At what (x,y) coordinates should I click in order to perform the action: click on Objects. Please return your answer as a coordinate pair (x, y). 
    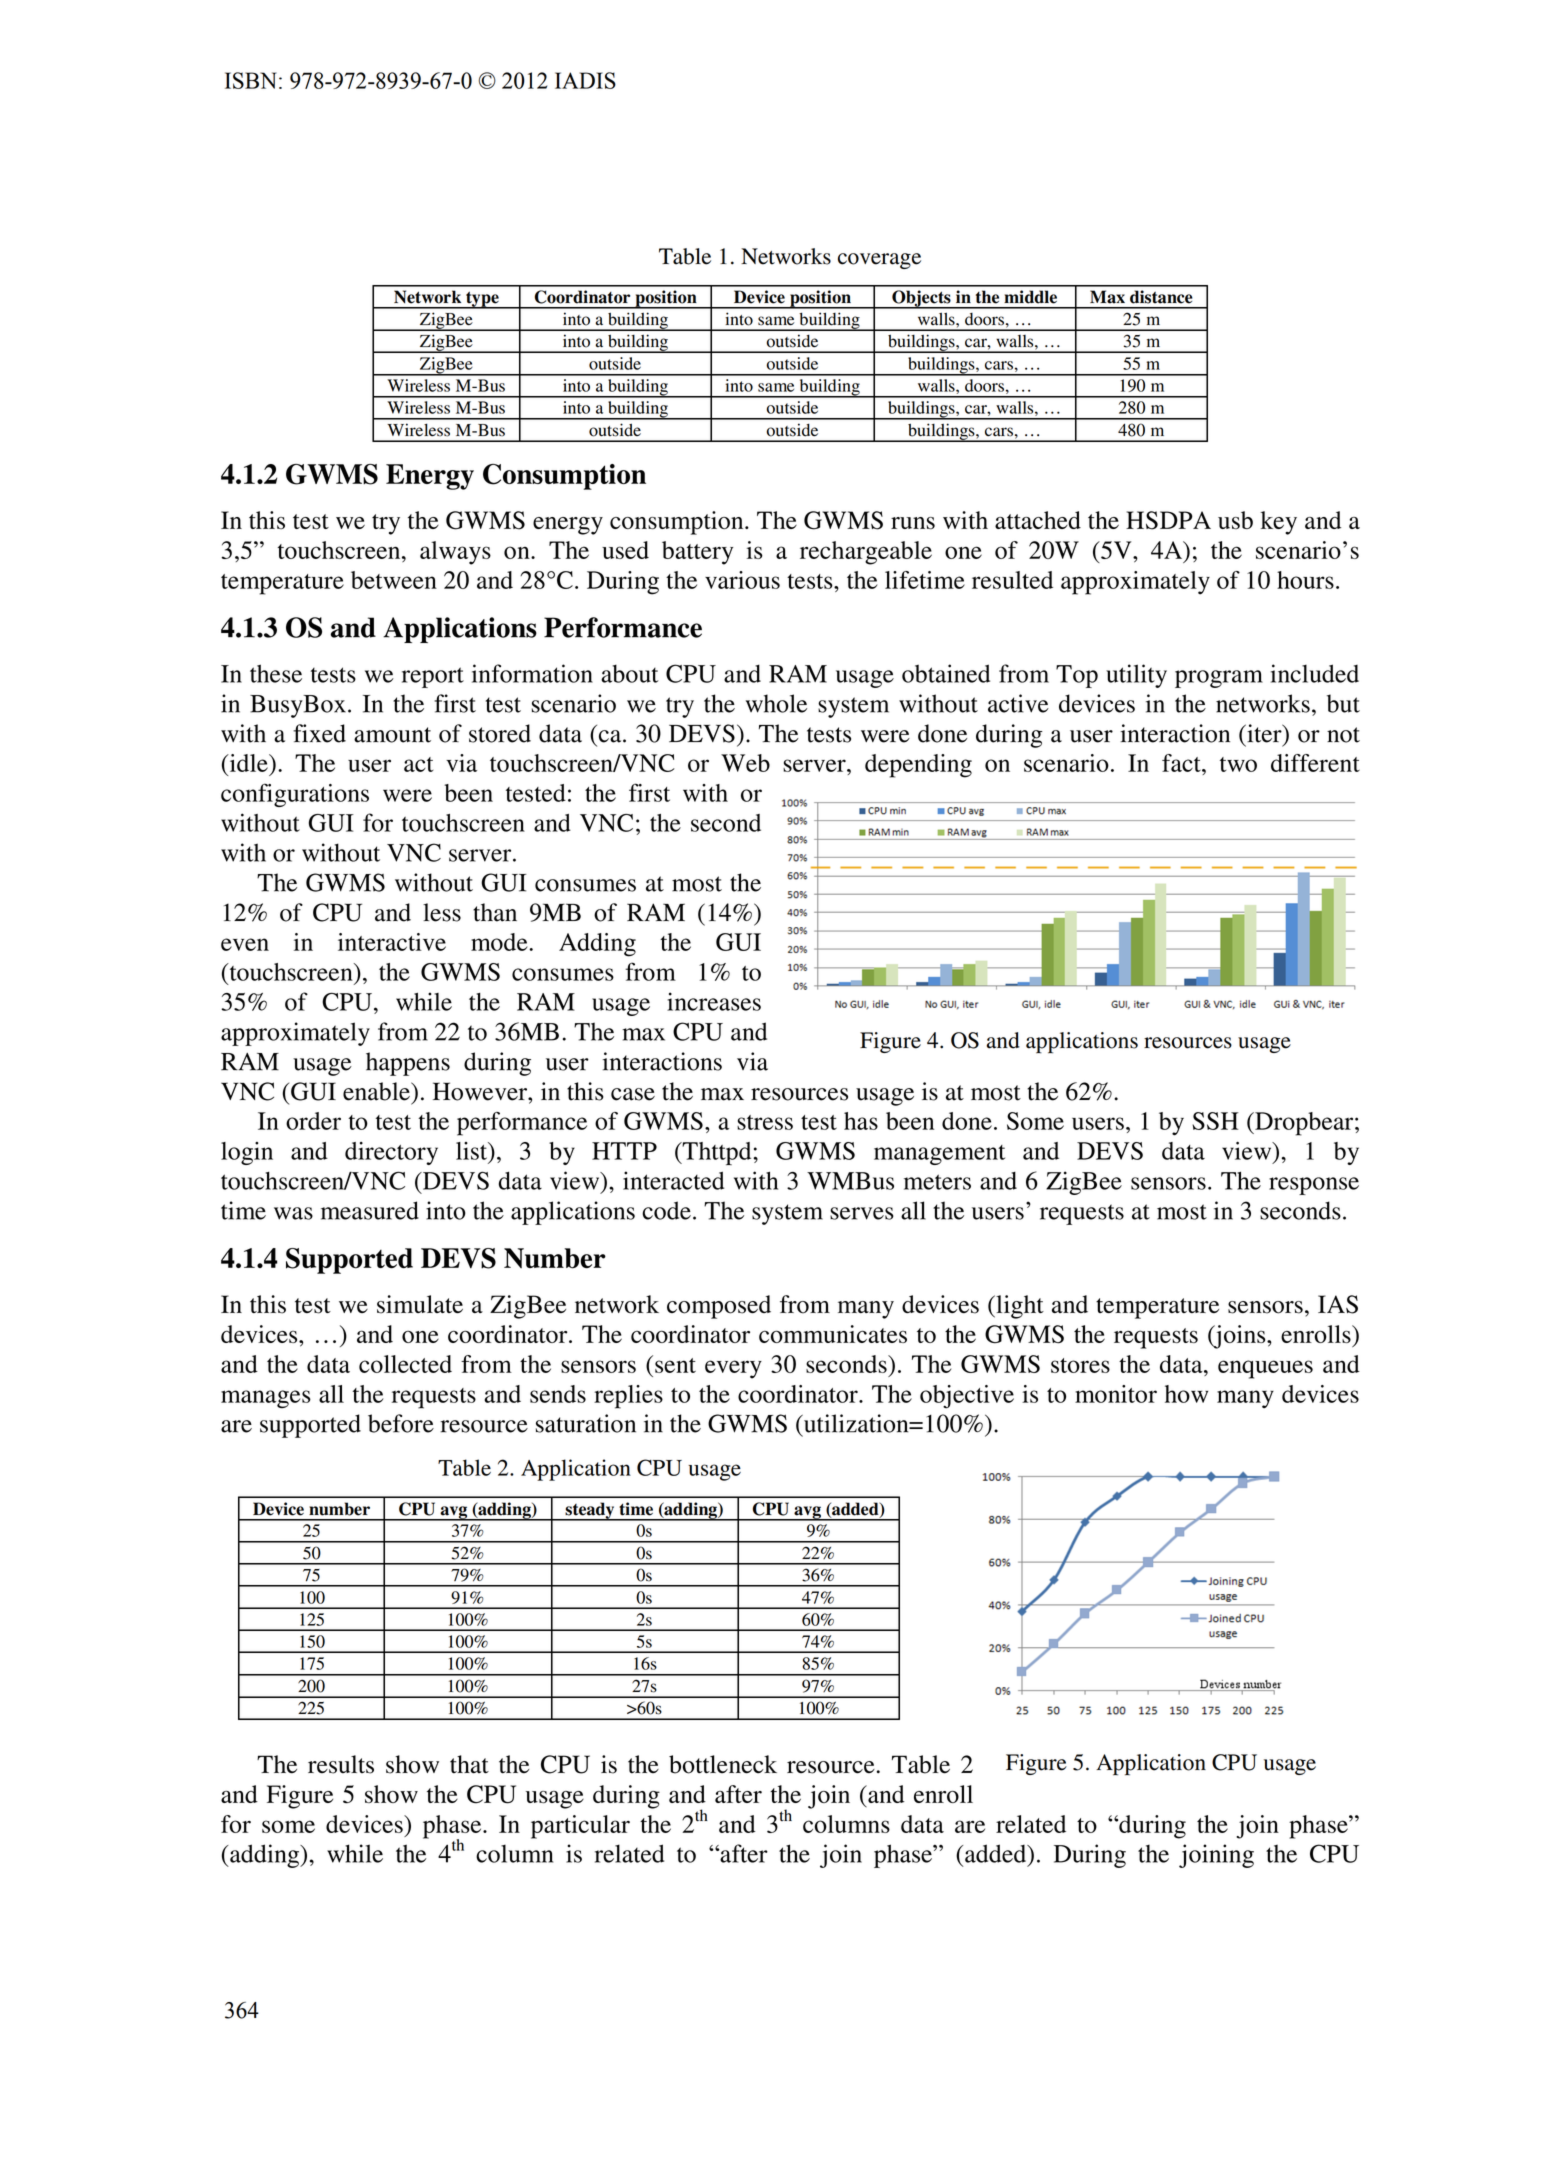
    Looking at the image, I should click on (921, 299).
